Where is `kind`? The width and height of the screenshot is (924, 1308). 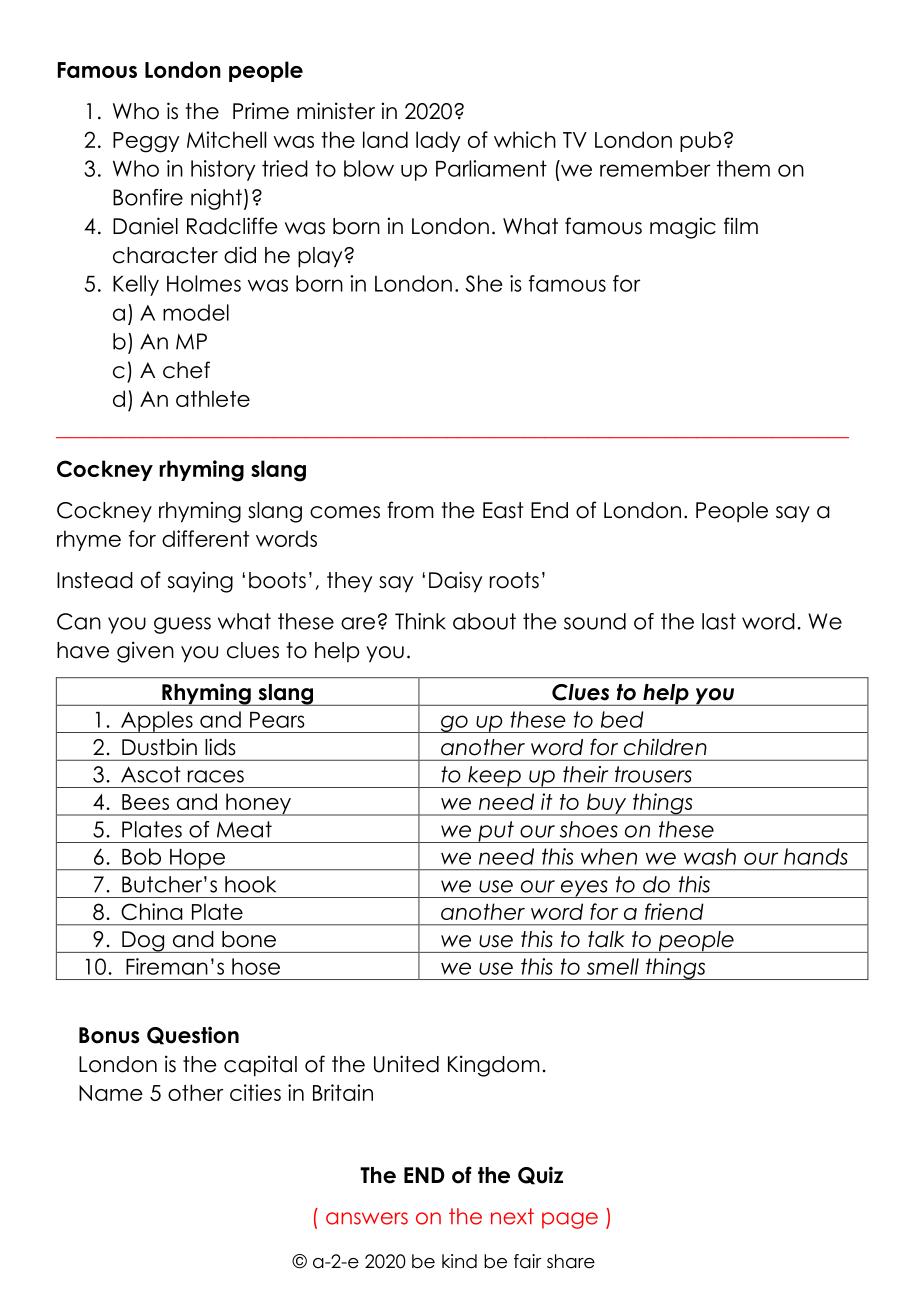 kind is located at coordinates (459, 1261).
